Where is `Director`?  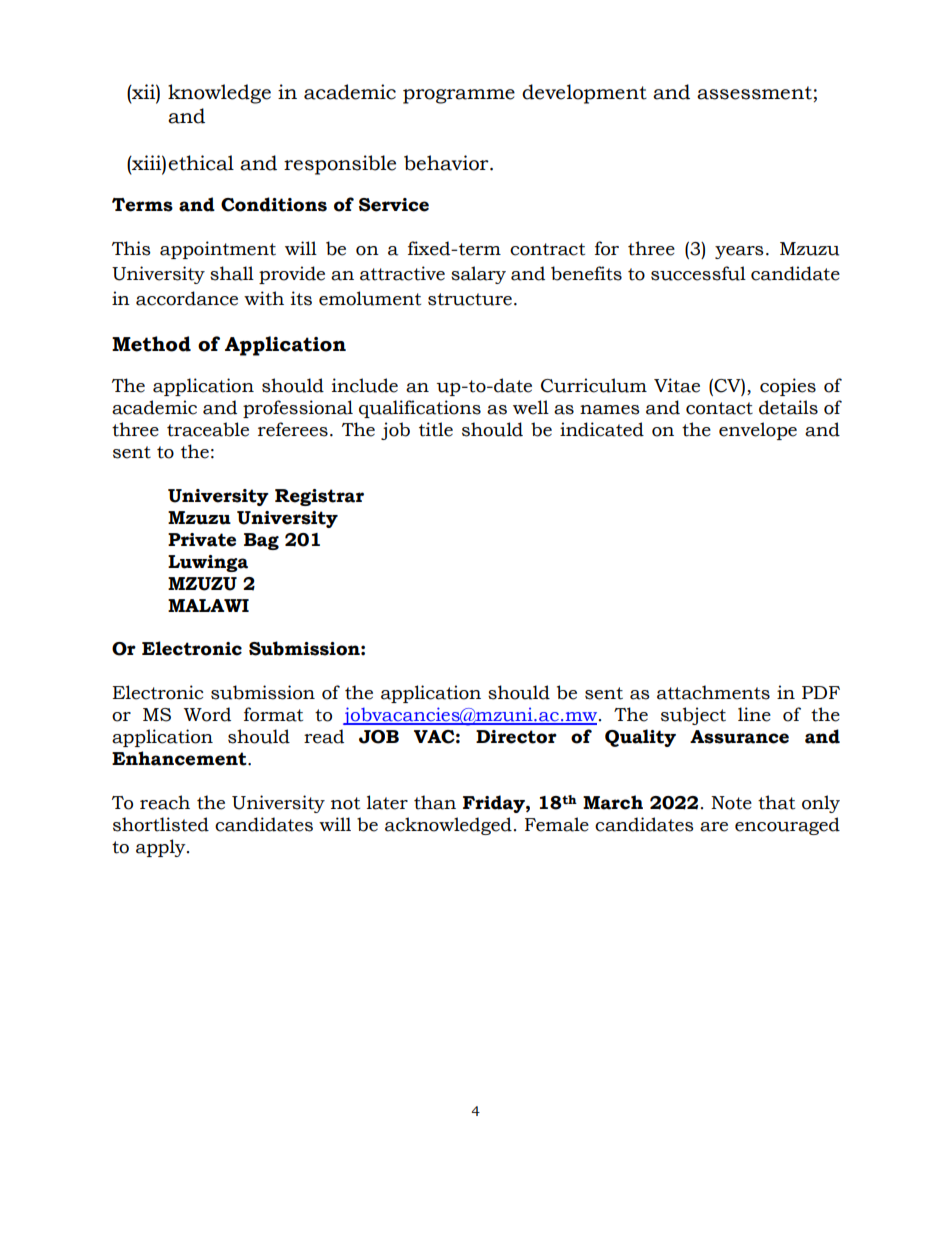
Director is located at coordinates (516, 737).
